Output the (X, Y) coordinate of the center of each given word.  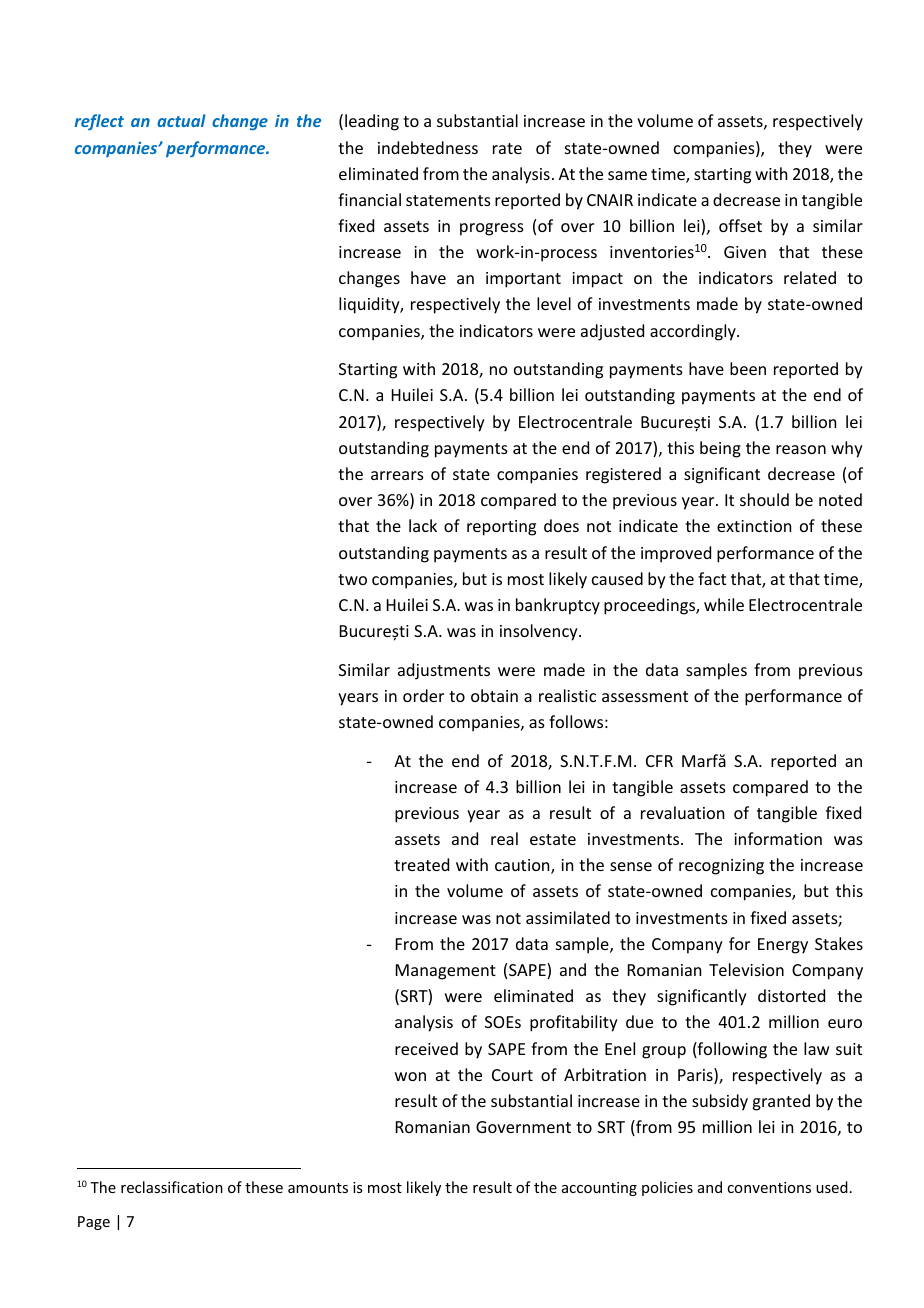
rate (507, 148)
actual (181, 120)
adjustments (444, 671)
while (724, 604)
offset (740, 225)
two (352, 579)
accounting (599, 1189)
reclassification (172, 1187)
